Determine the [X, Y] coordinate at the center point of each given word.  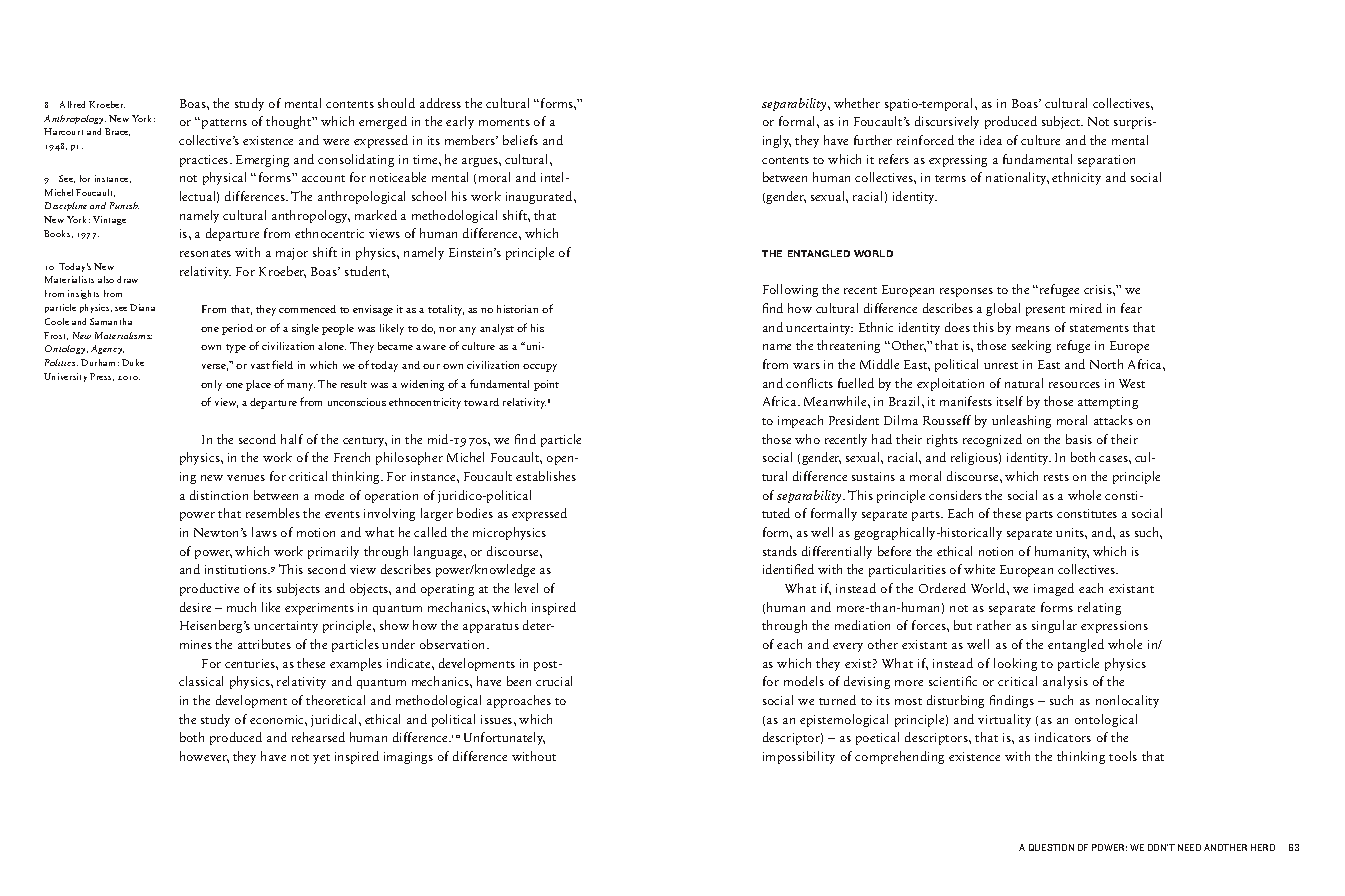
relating [1099, 608]
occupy [540, 368]
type [236, 348]
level [526, 588]
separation [1106, 161]
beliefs [520, 140]
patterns [224, 124]
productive [209, 589]
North [1106, 364]
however [204, 757]
